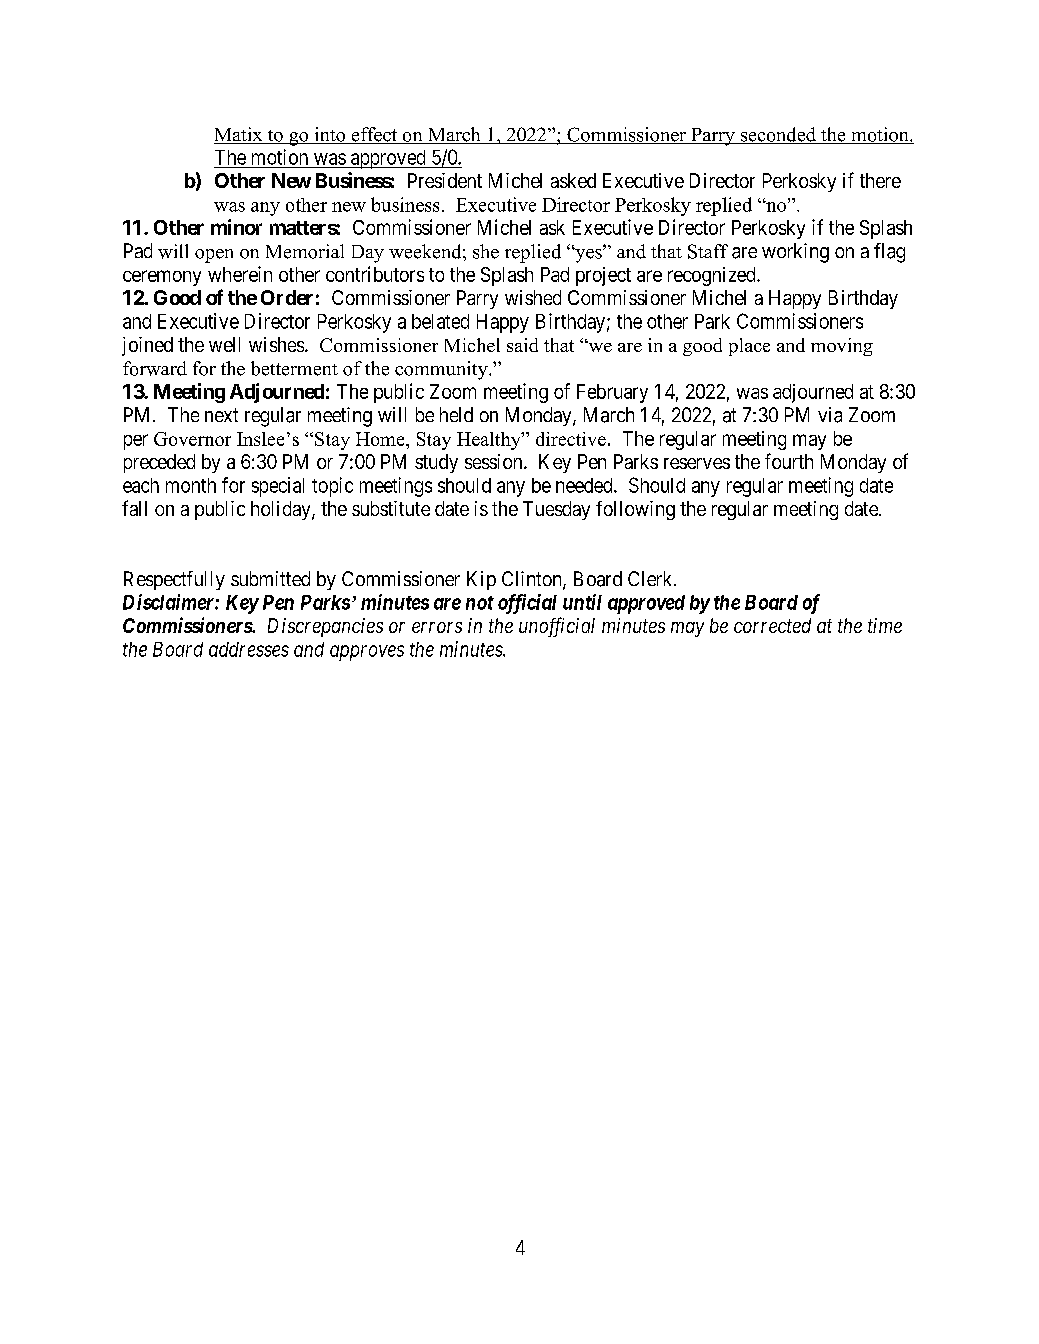  I want to click on Governor, so click(192, 439).
